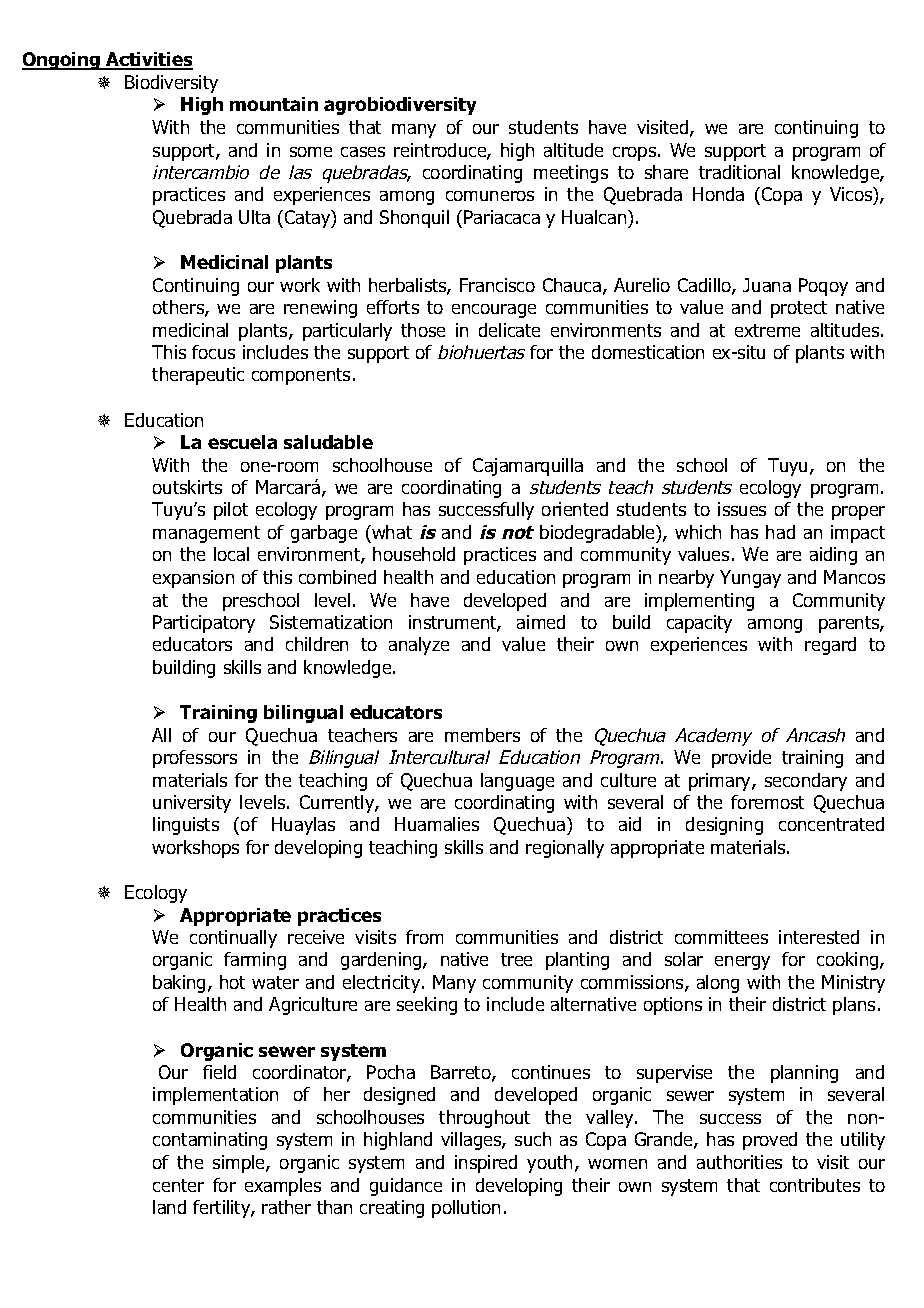 This document has width=924, height=1308. I want to click on Participatory, so click(204, 624).
